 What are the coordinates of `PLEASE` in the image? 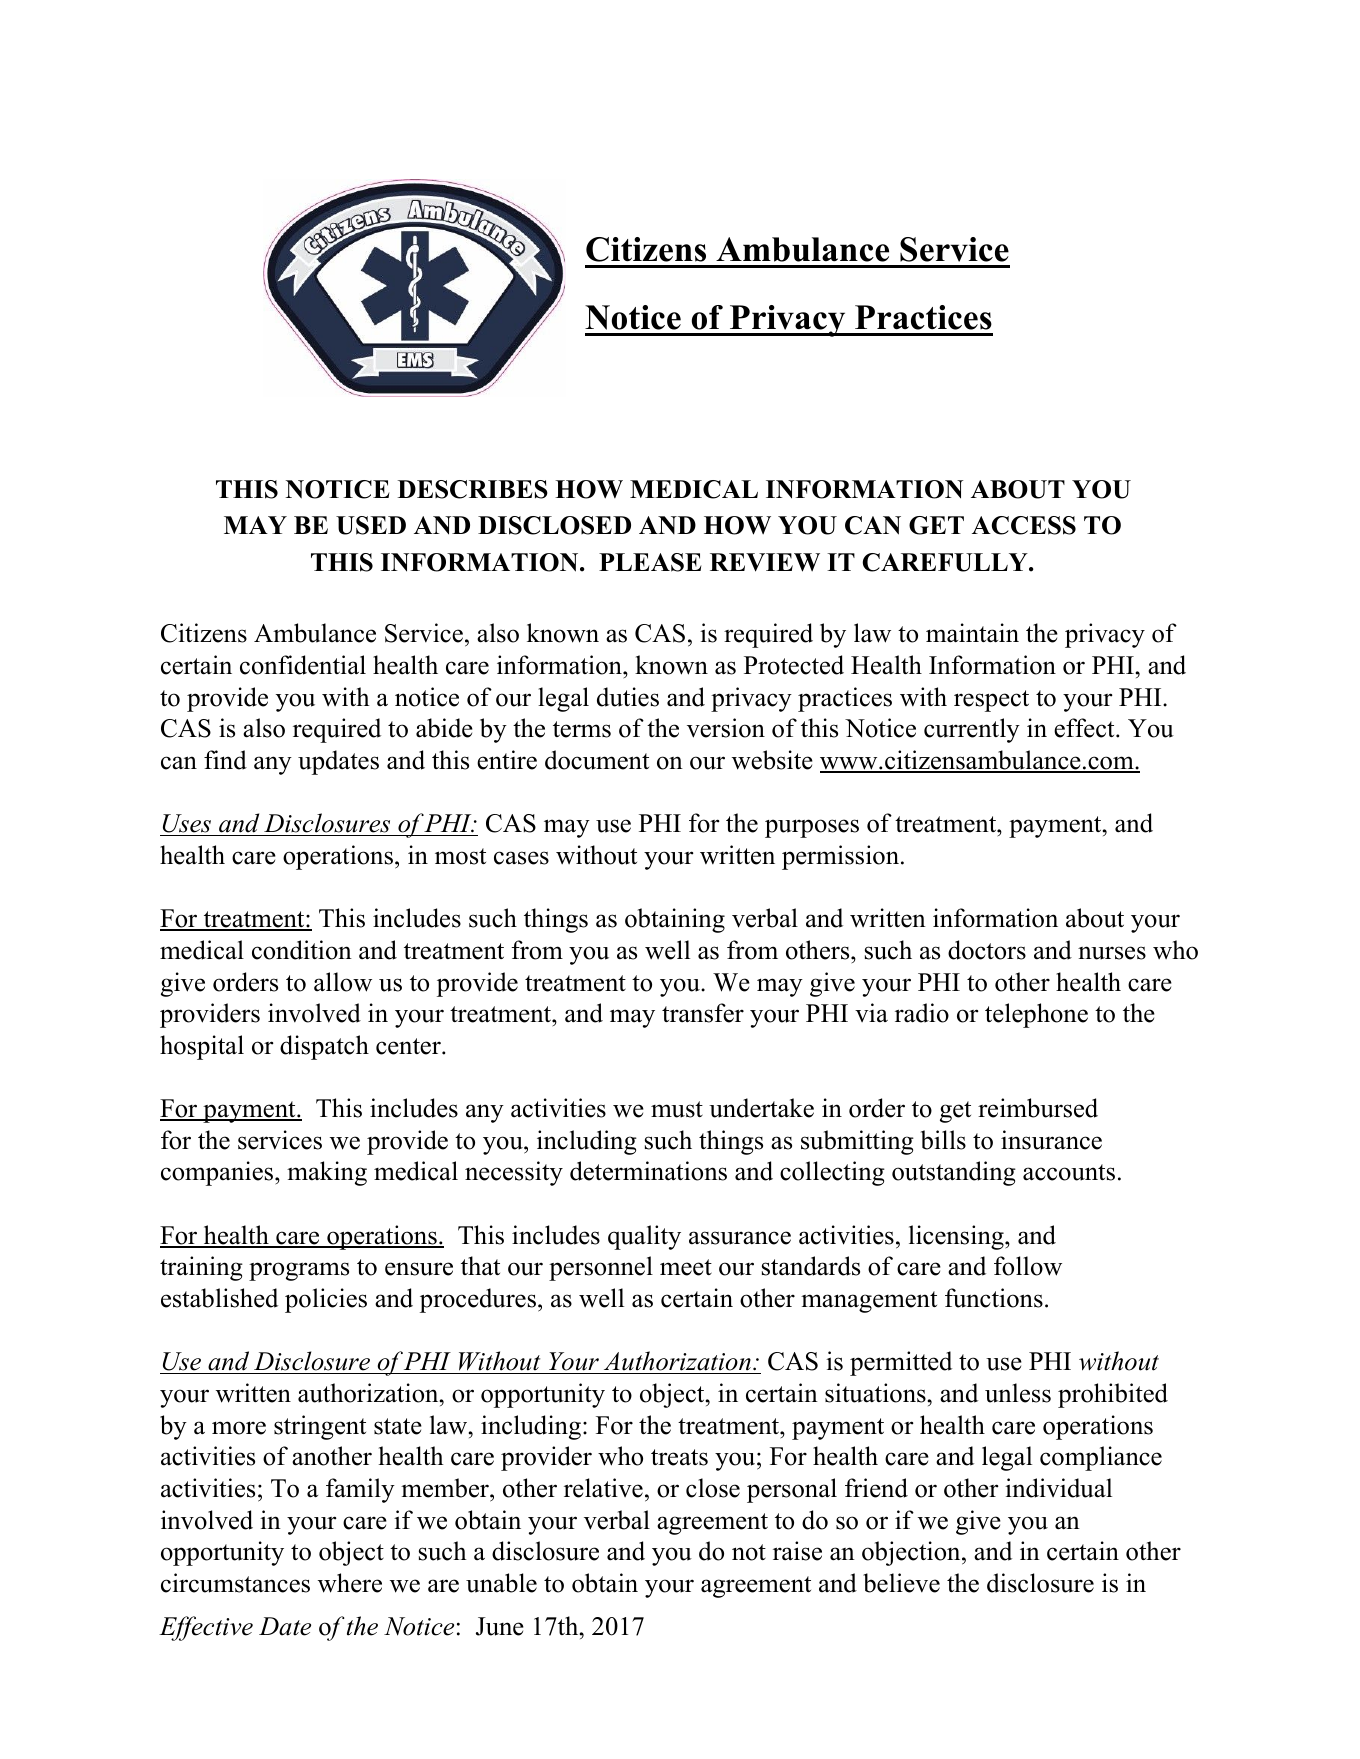 It's located at (650, 562).
